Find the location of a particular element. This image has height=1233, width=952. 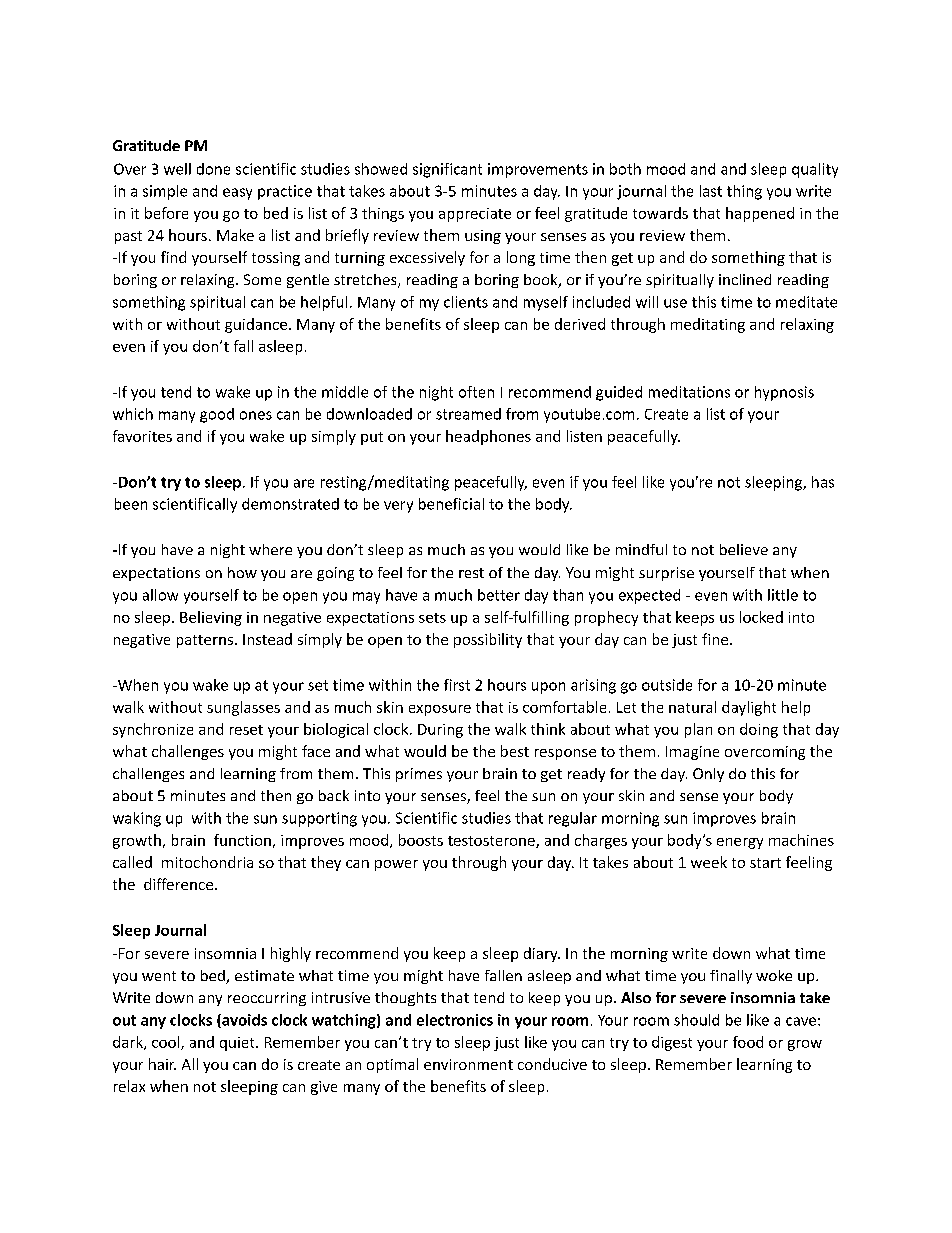

last is located at coordinates (711, 191).
